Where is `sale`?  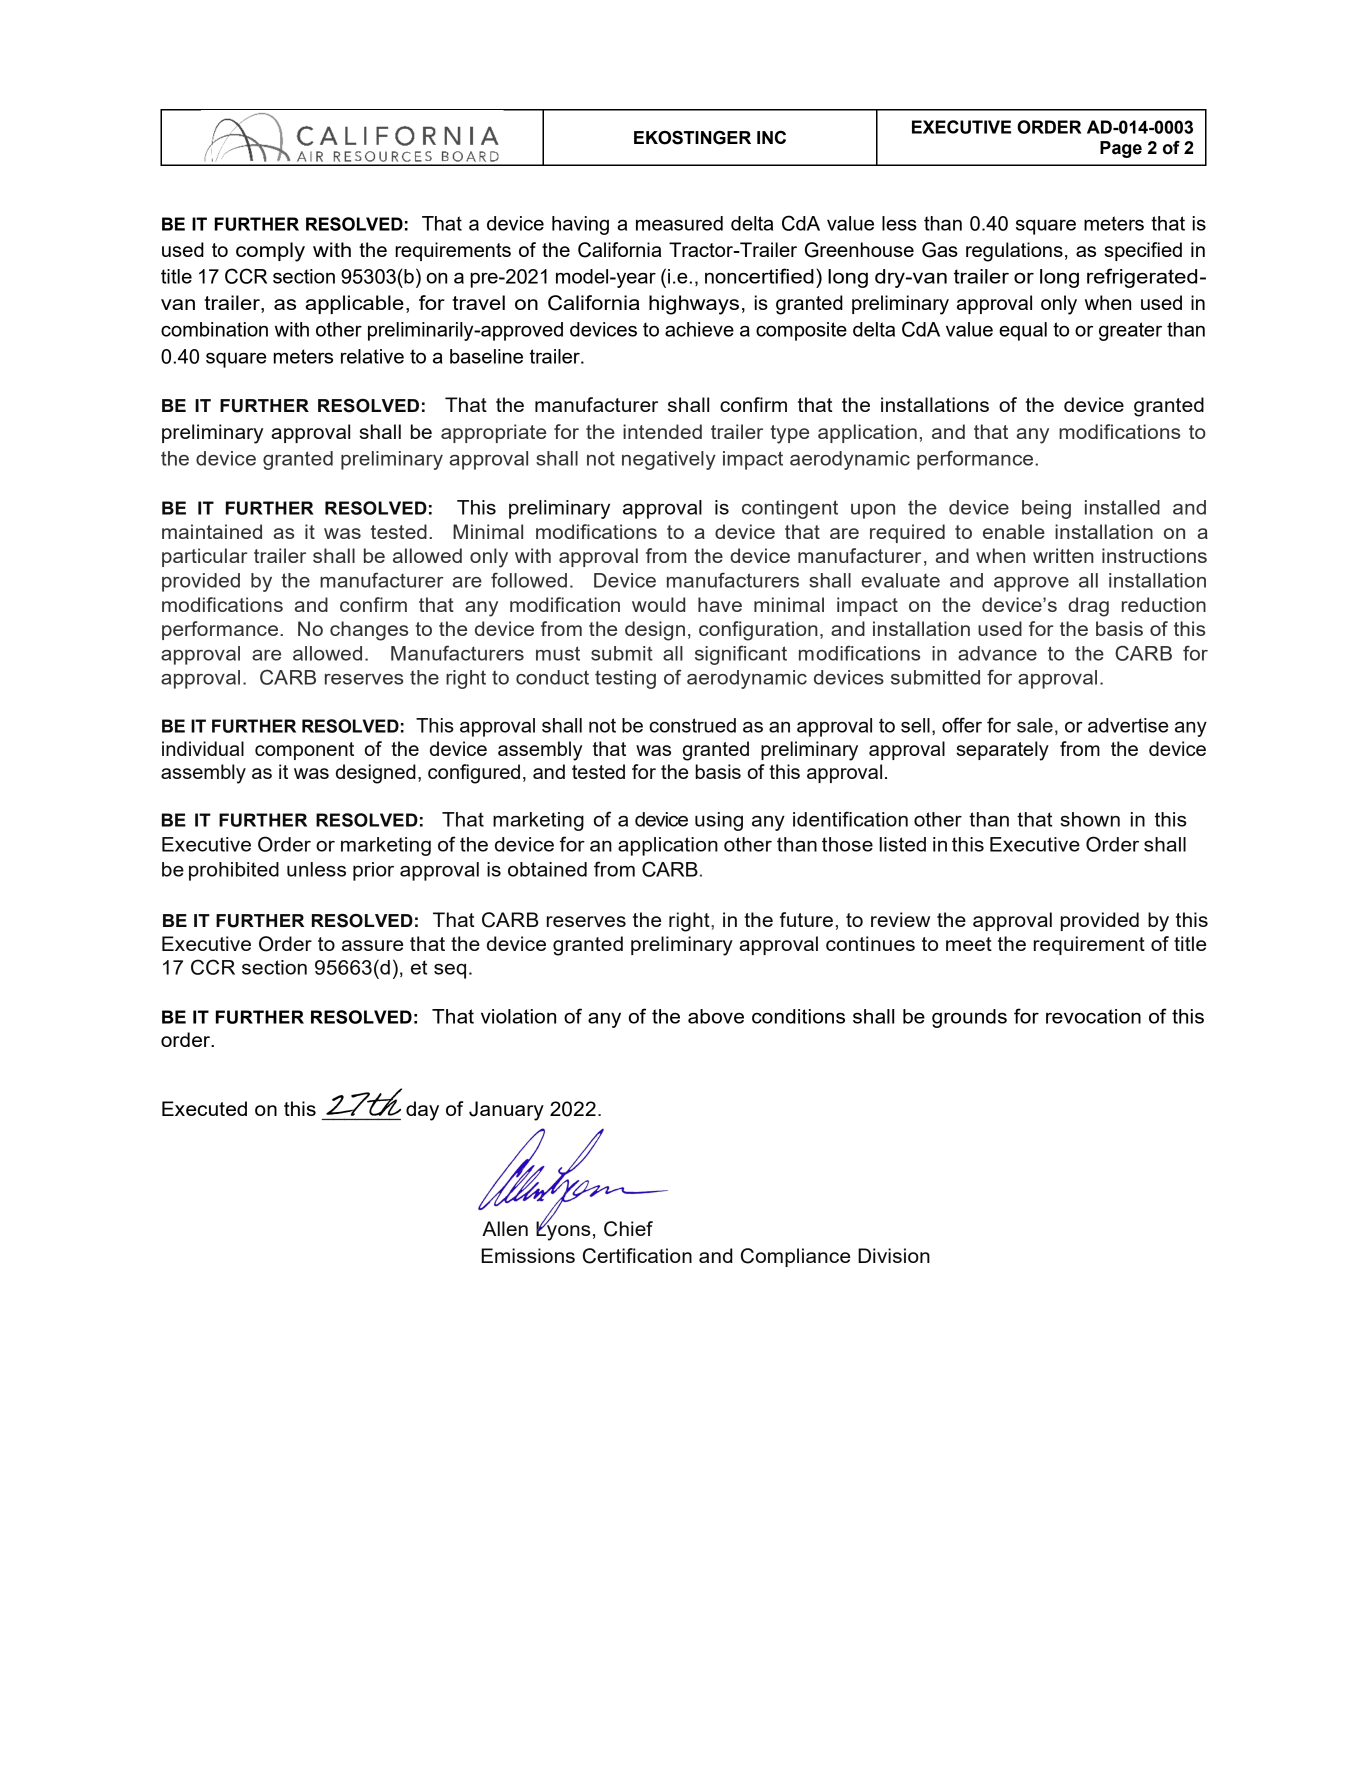
sale is located at coordinates (1035, 725).
